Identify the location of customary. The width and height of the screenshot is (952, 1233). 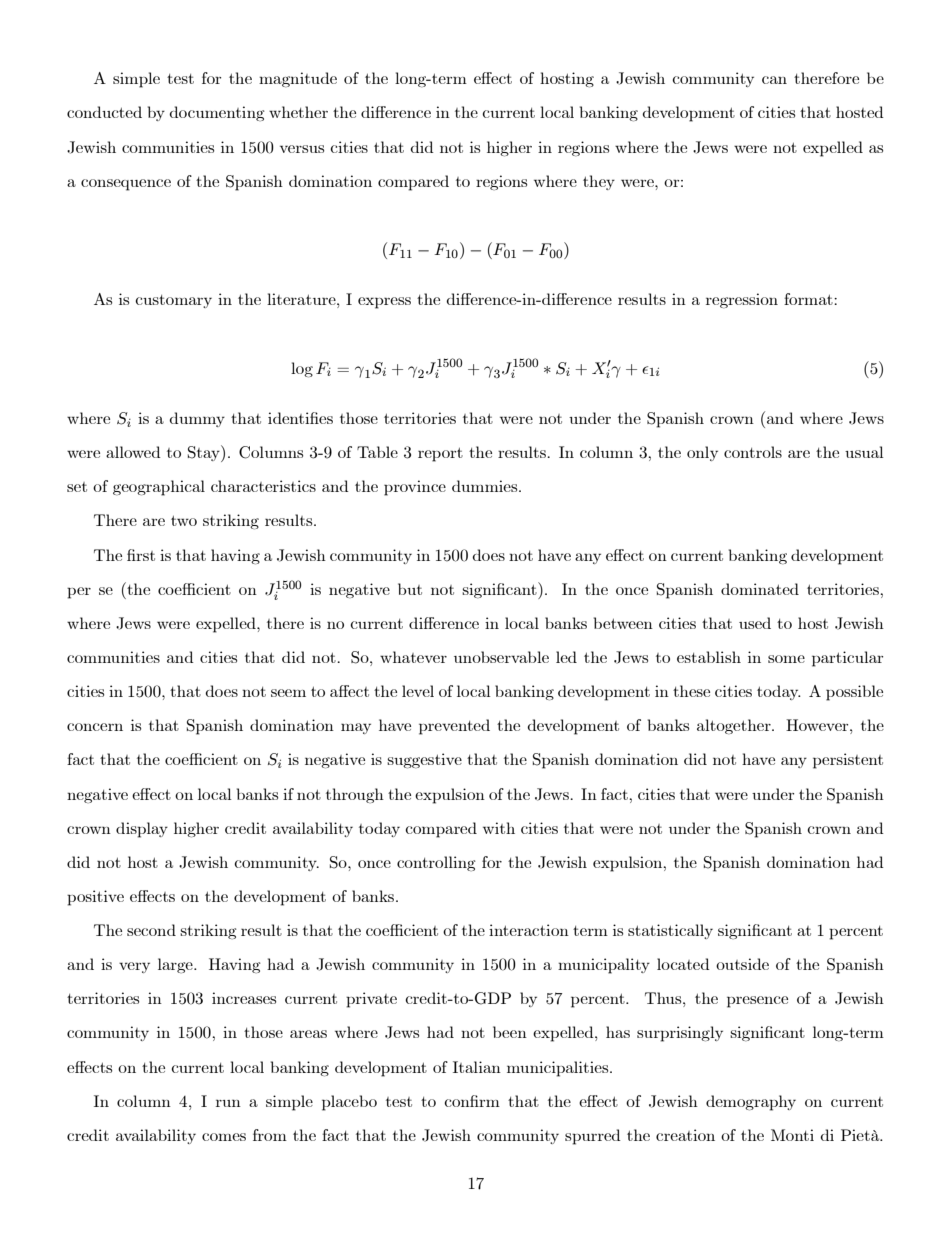
(173, 301).
